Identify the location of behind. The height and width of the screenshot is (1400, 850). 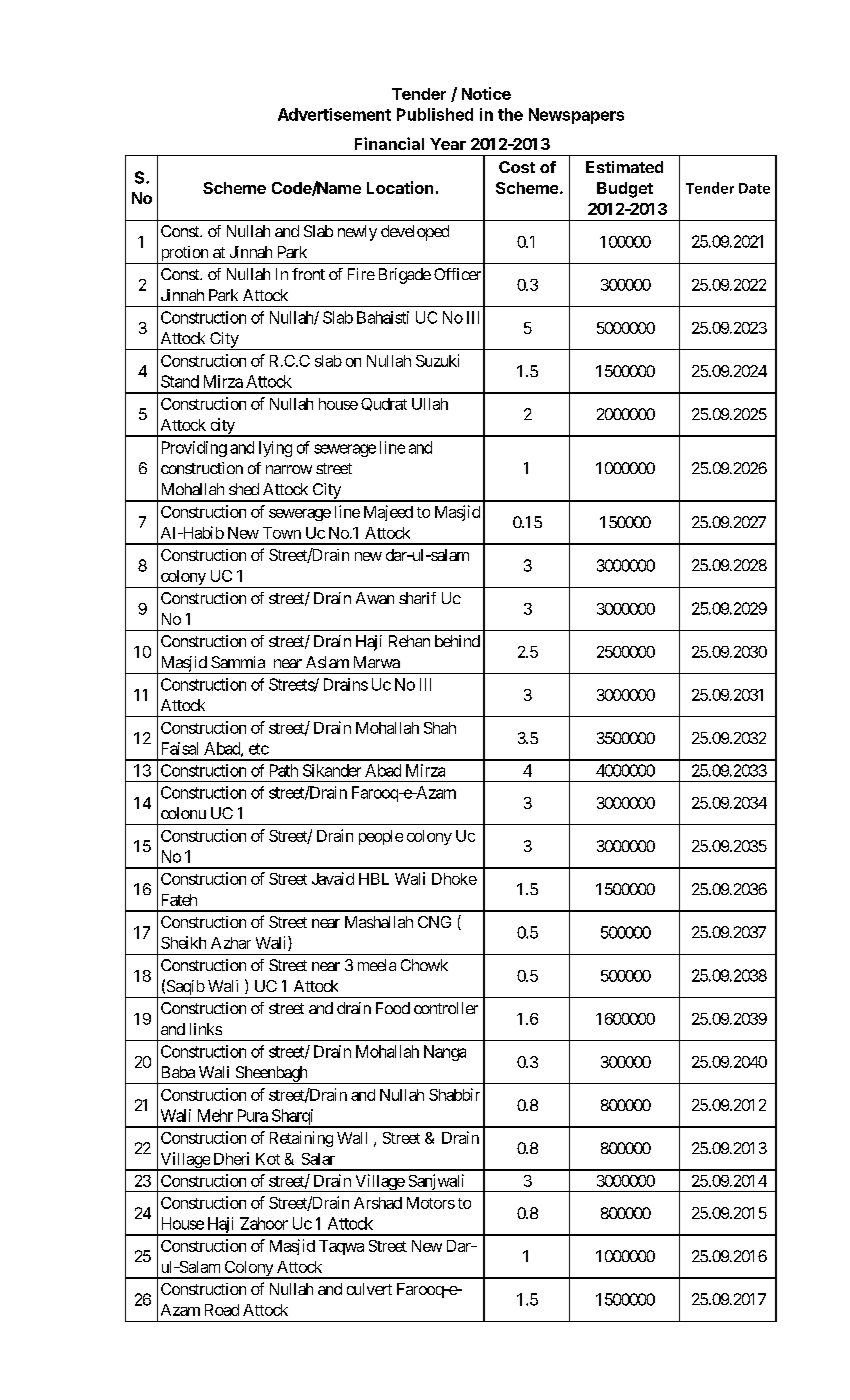
(457, 641).
